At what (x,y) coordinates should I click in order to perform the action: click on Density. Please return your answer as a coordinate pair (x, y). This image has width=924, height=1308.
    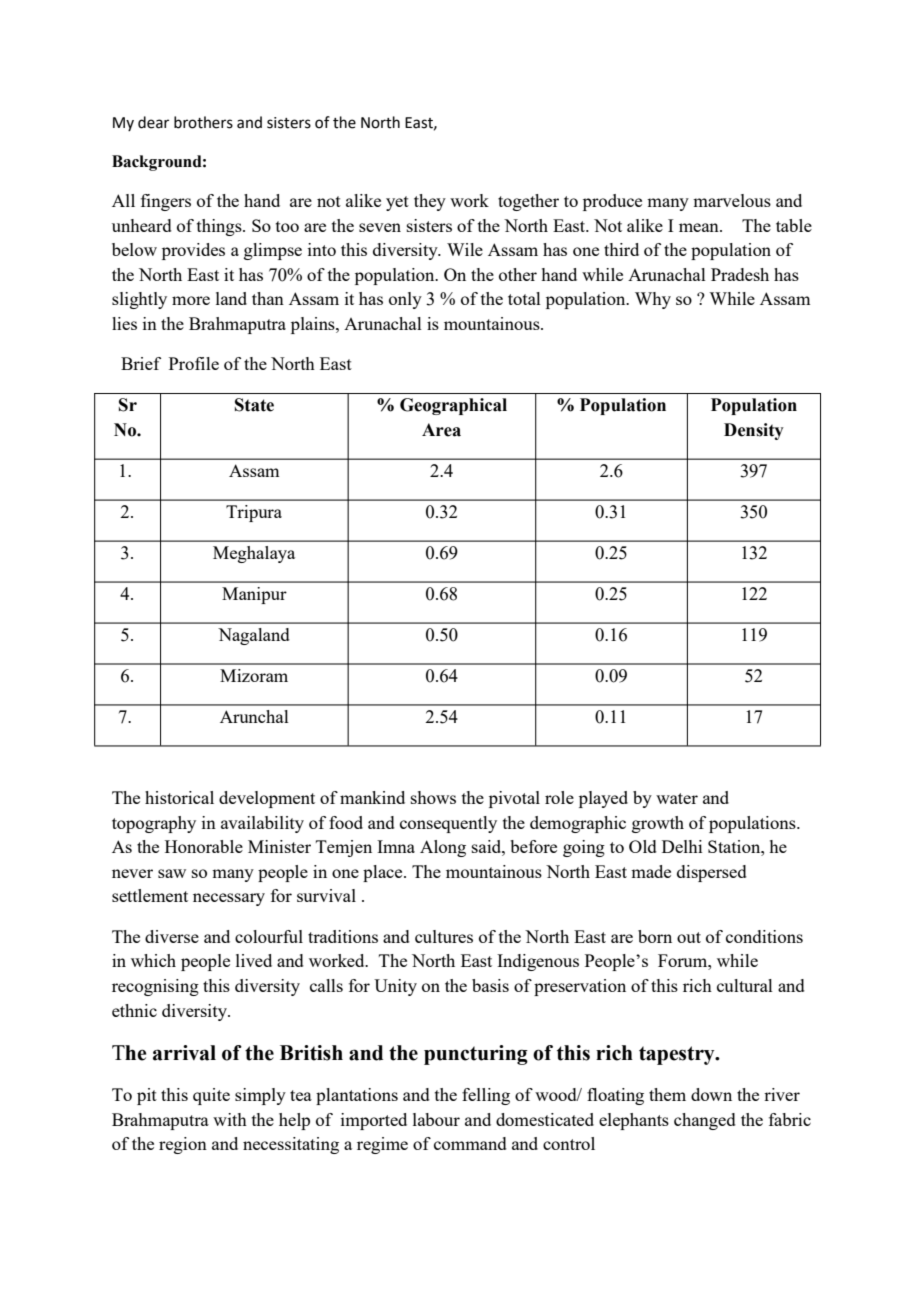
    Looking at the image, I should click on (754, 431).
